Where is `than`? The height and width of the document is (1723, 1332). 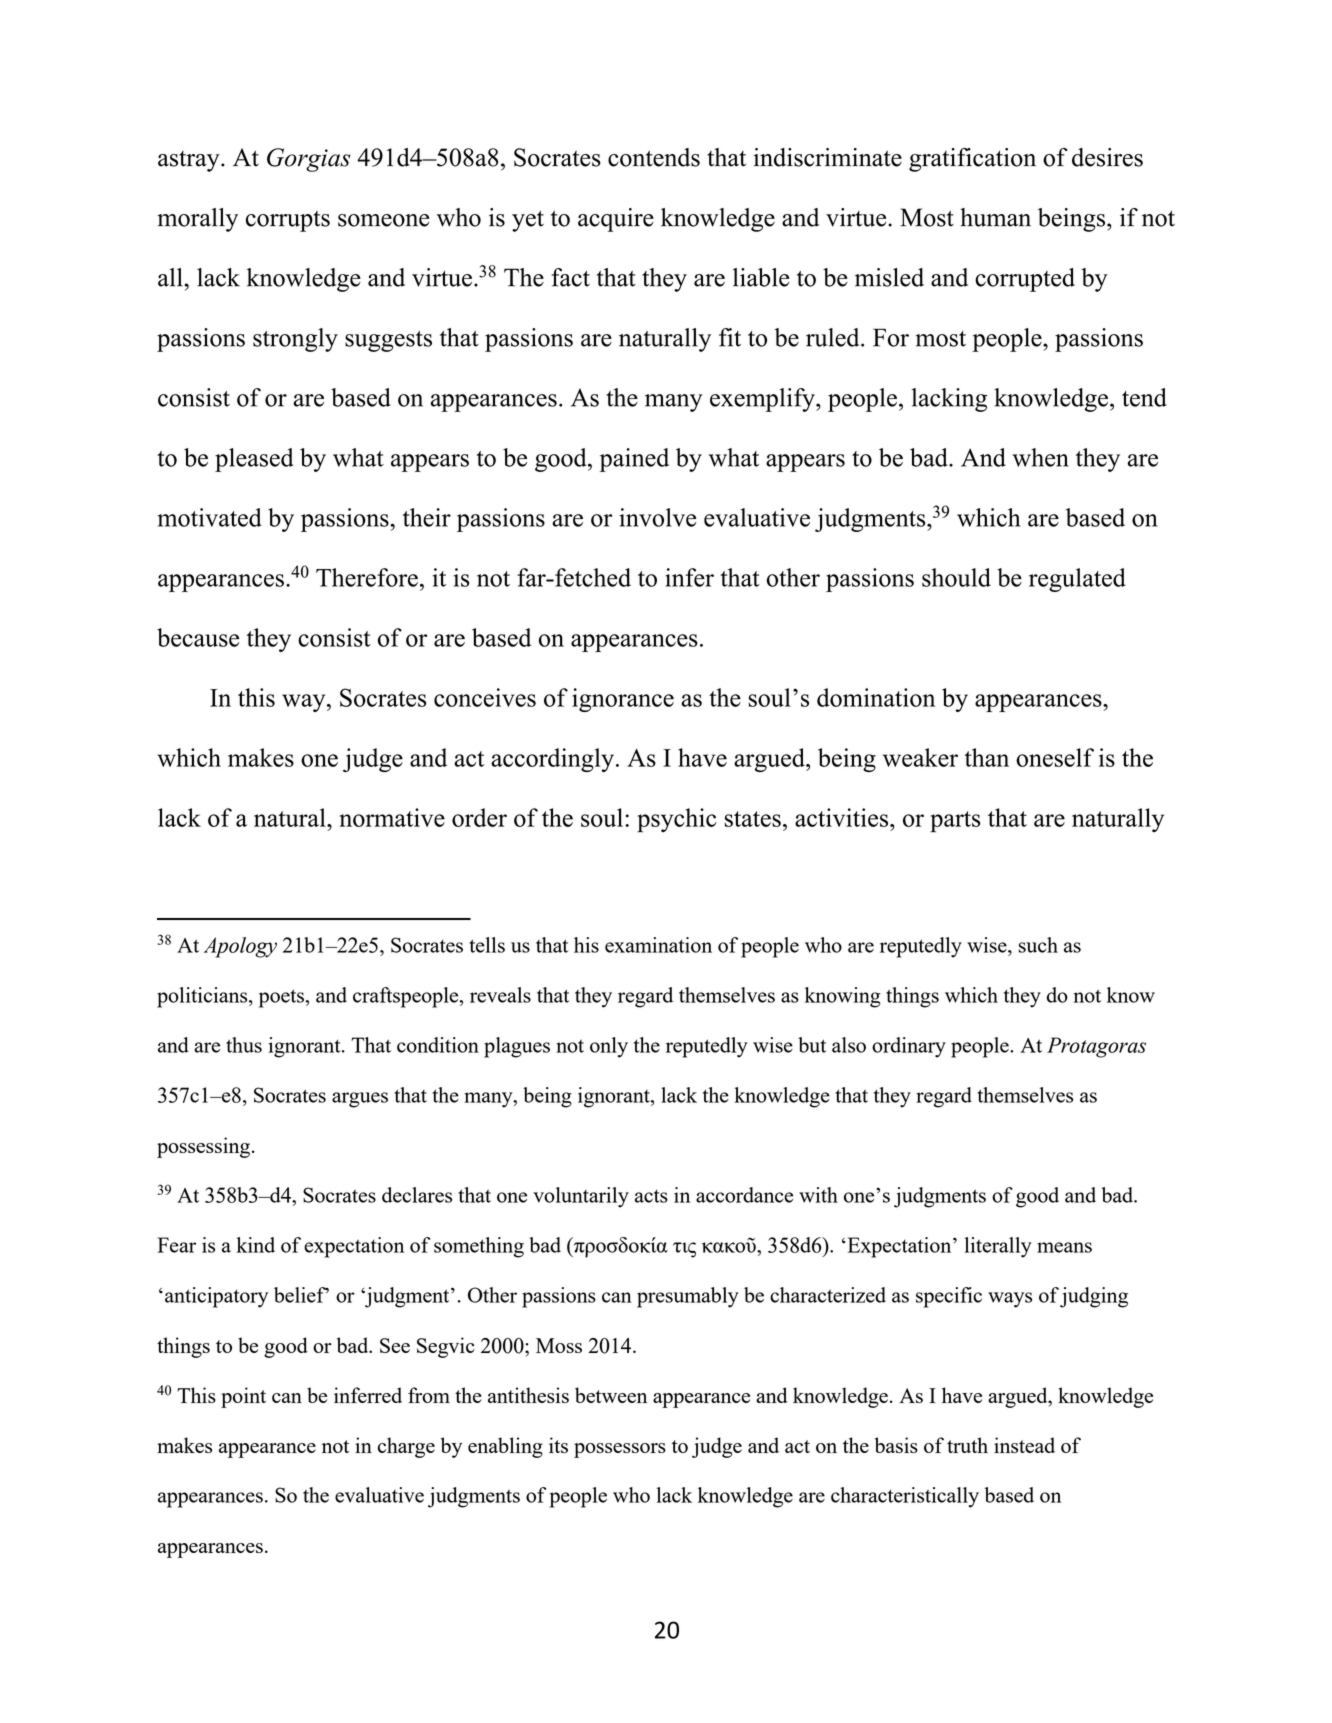 than is located at coordinates (987, 757).
